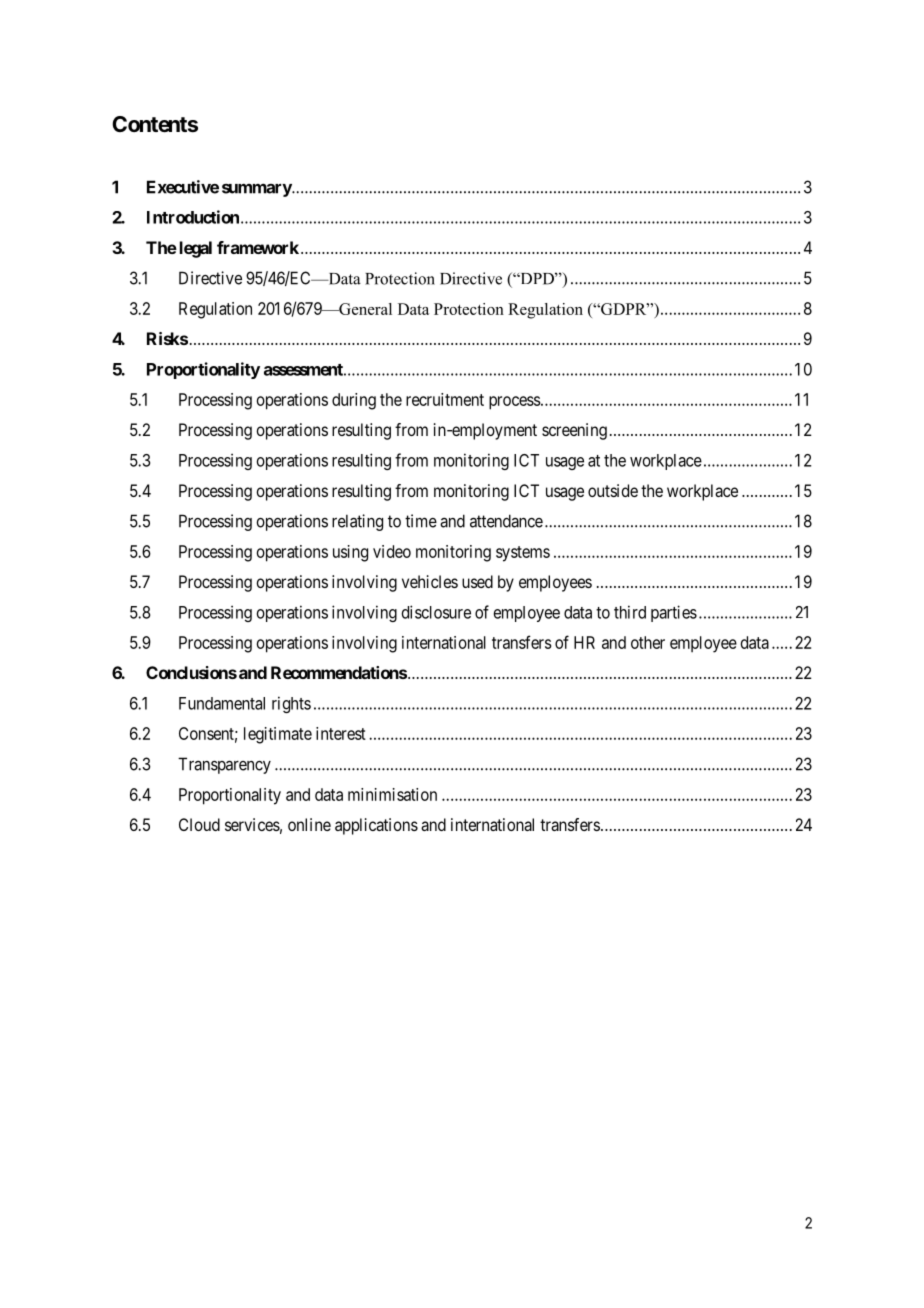  What do you see at coordinates (421, 521) in the page?
I see `time` at bounding box center [421, 521].
